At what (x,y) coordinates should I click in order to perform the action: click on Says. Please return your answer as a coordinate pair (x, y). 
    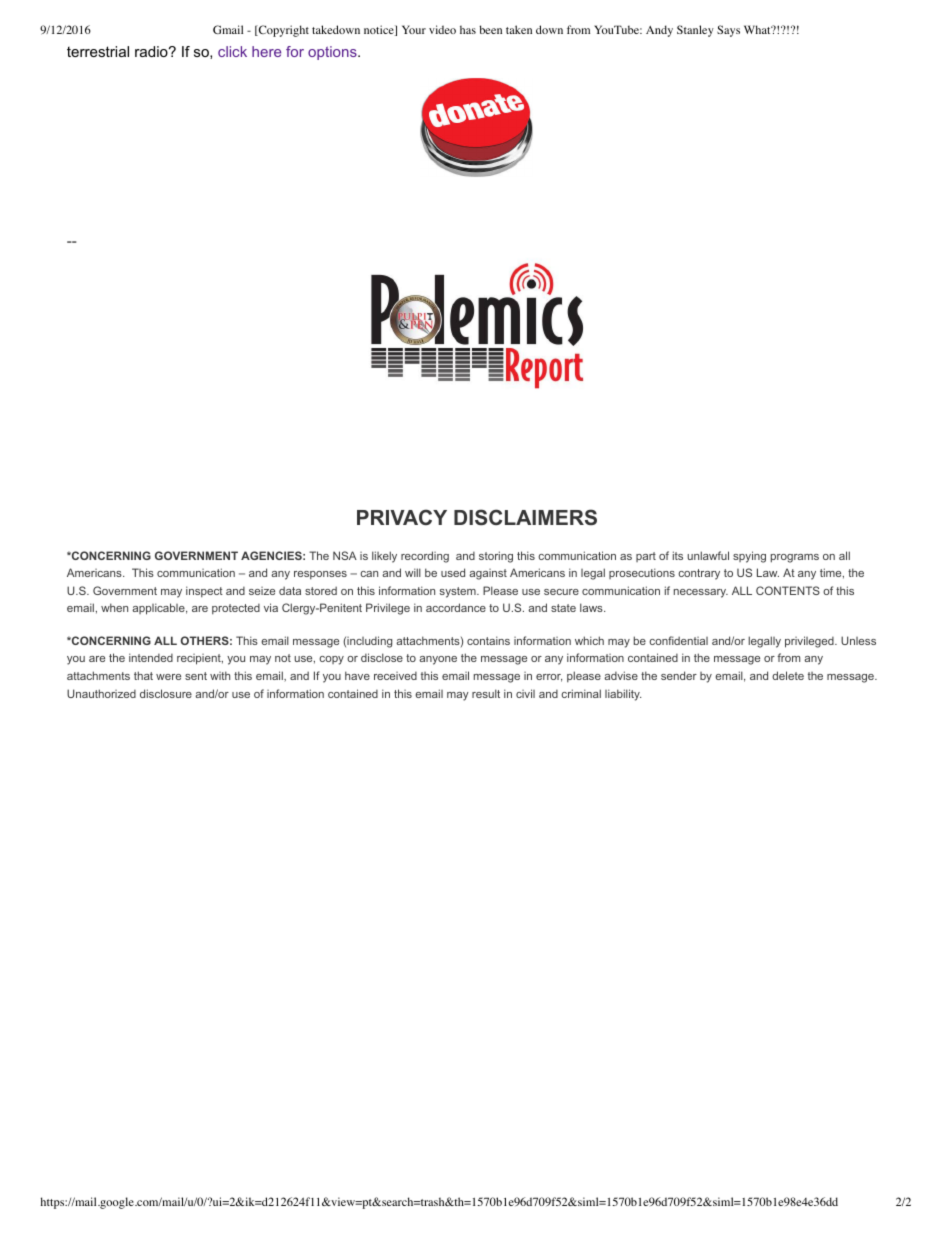
    Looking at the image, I should click on (728, 31).
